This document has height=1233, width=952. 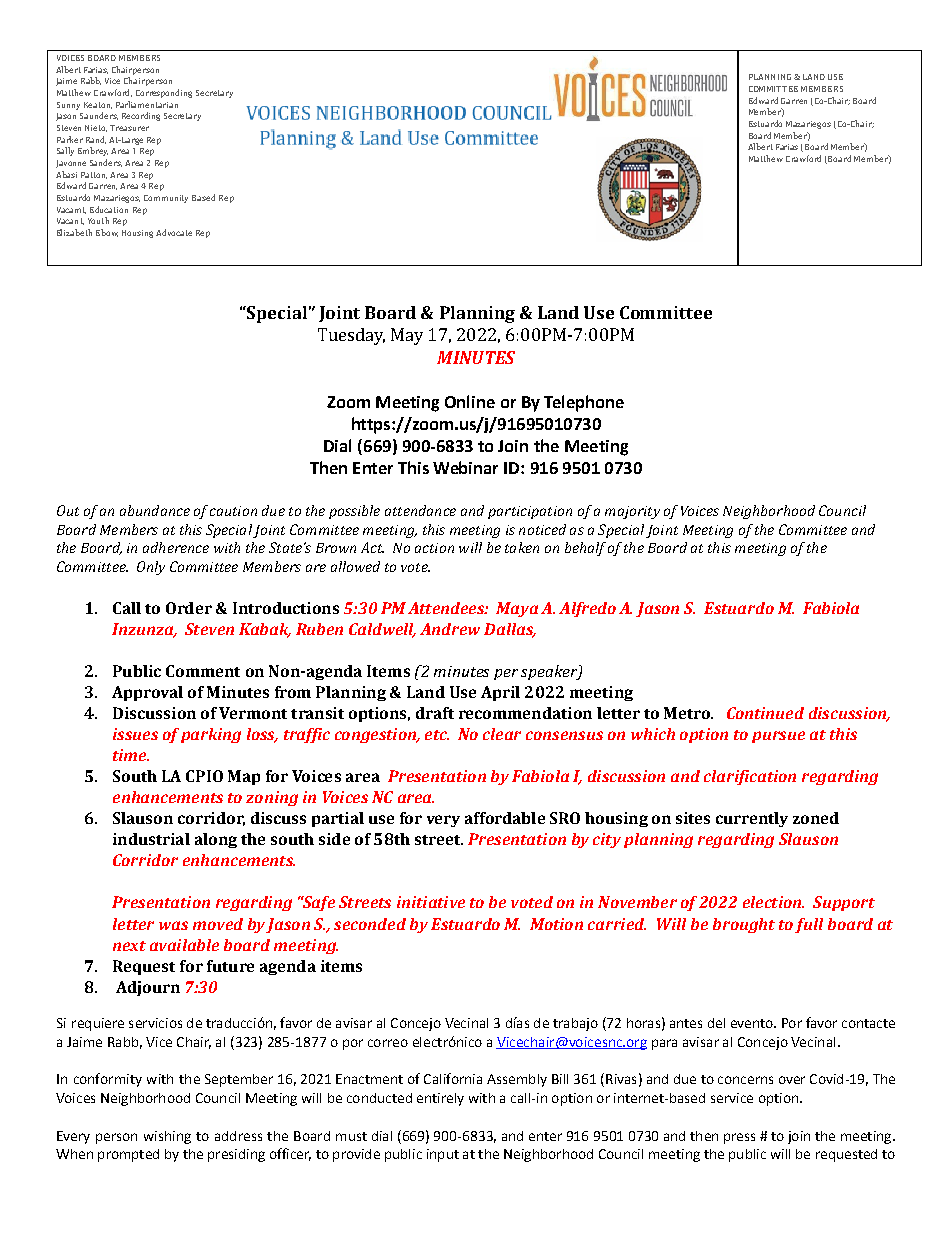 I want to click on Telephone, so click(x=584, y=403).
